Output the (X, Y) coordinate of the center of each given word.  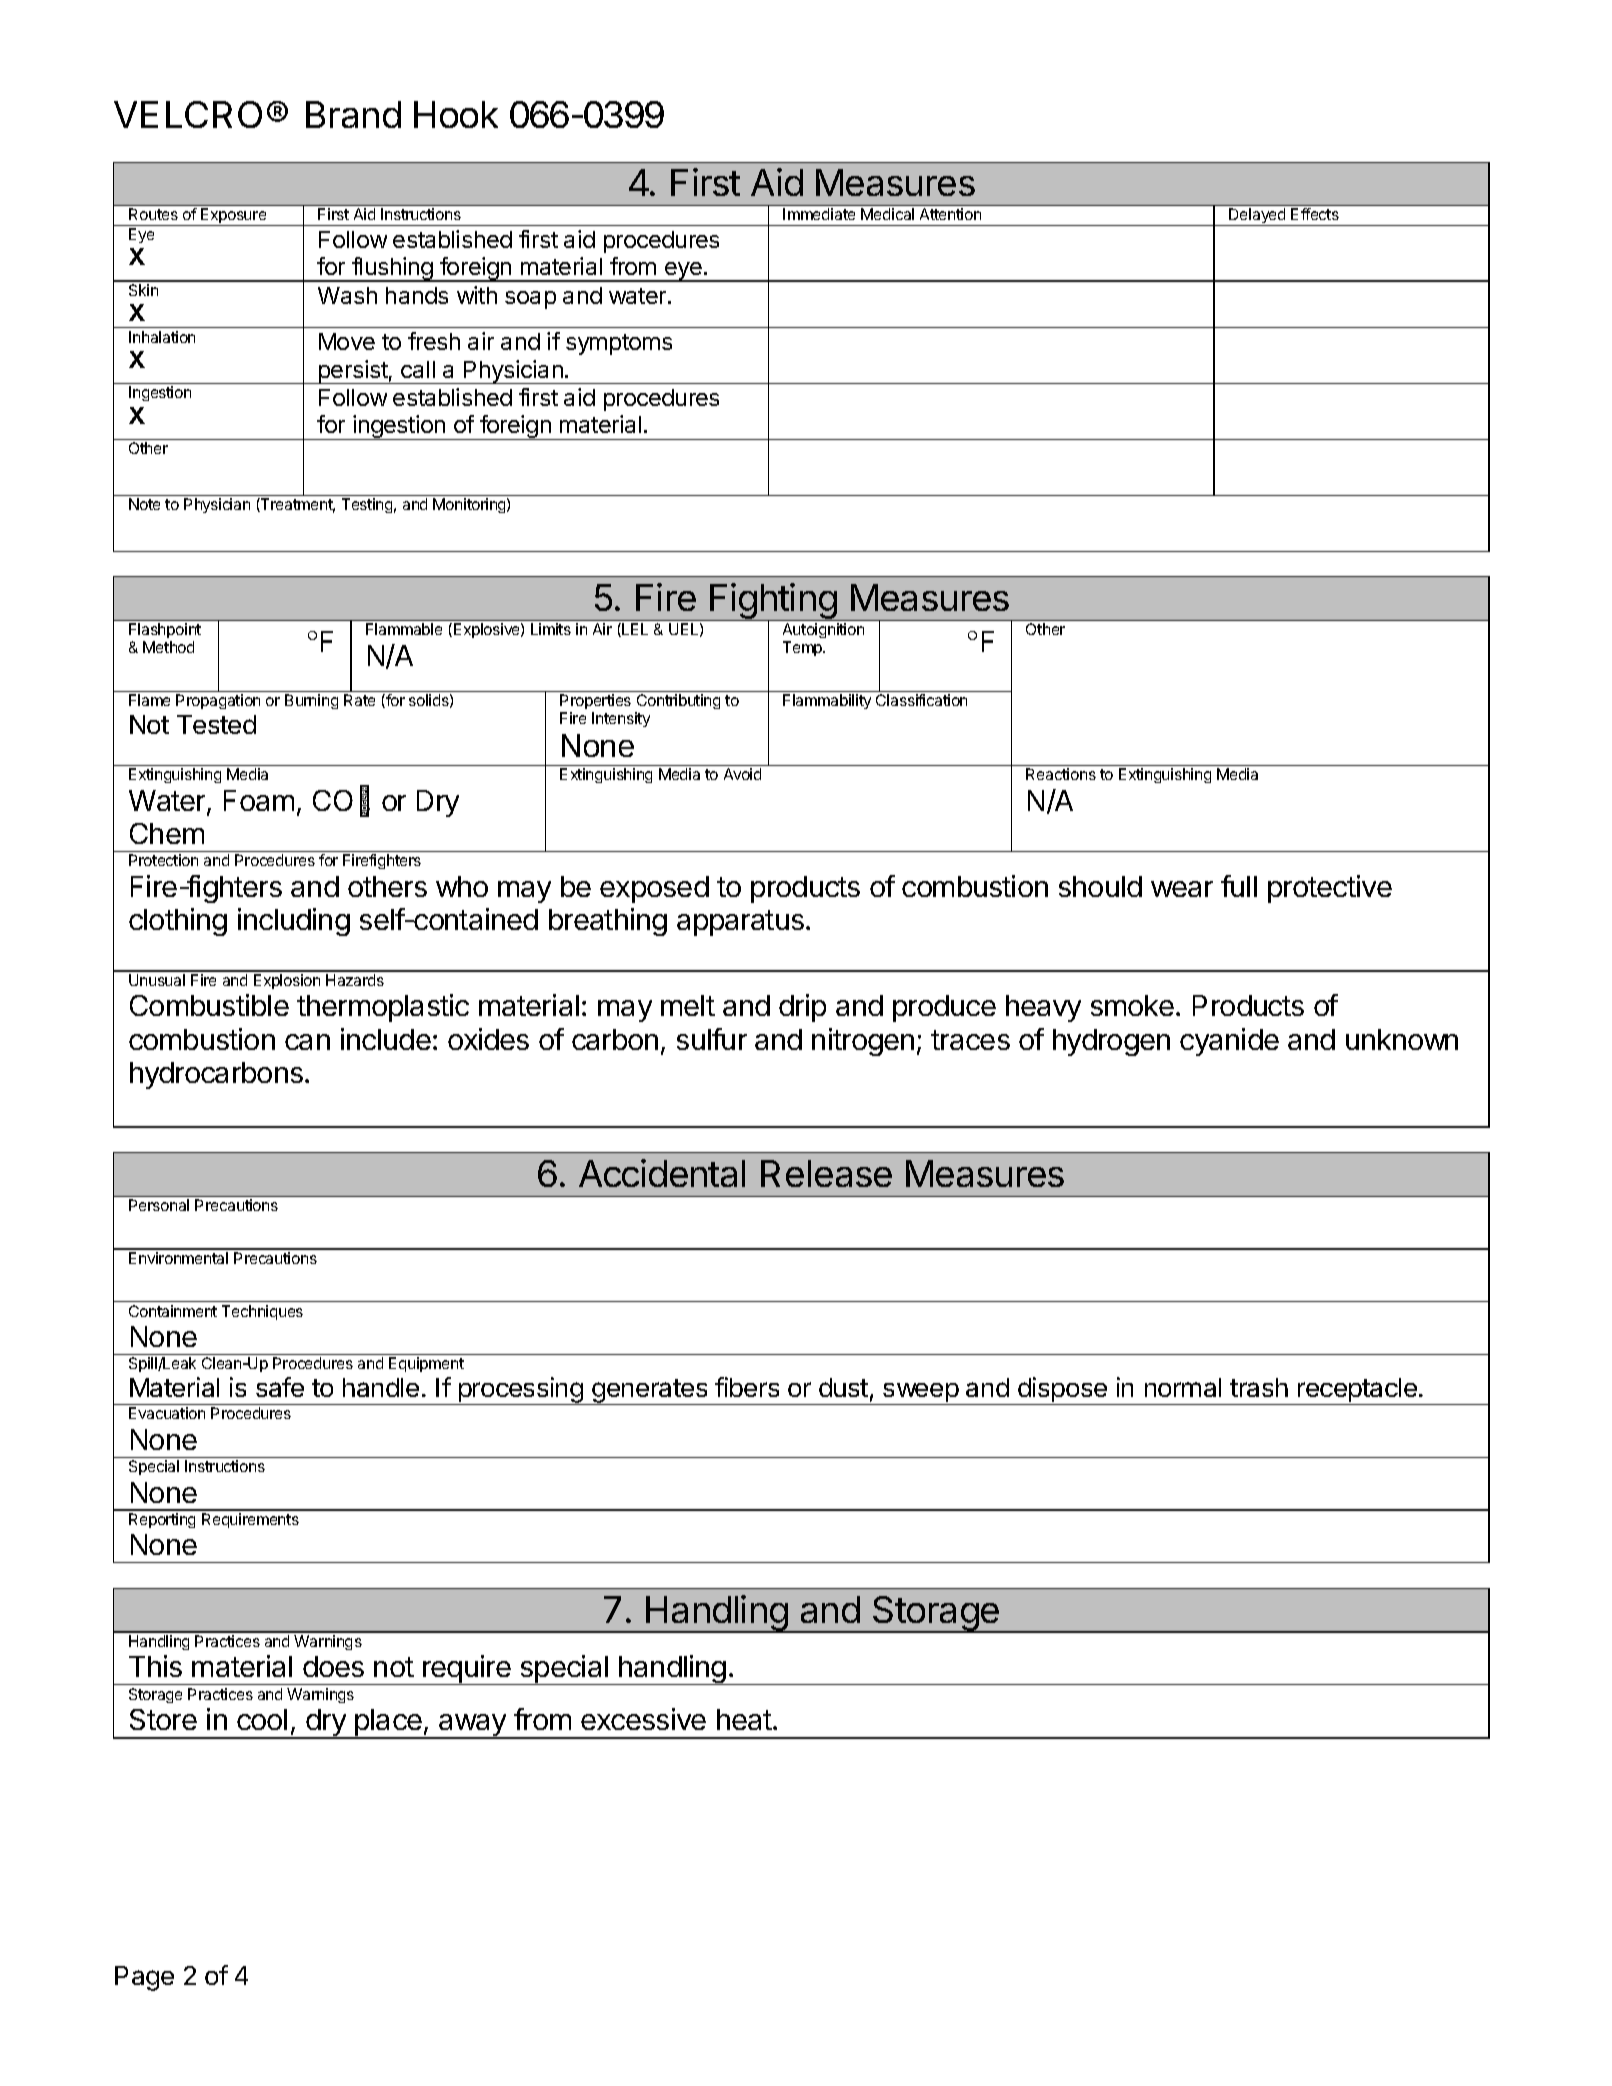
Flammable (404, 629)
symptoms (619, 344)
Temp (803, 648)
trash (1259, 1387)
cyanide (1229, 1042)
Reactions (1061, 774)
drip (802, 1008)
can (307, 1042)
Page (144, 1978)
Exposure (234, 217)
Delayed (1257, 217)
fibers (747, 1387)
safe (280, 1387)
